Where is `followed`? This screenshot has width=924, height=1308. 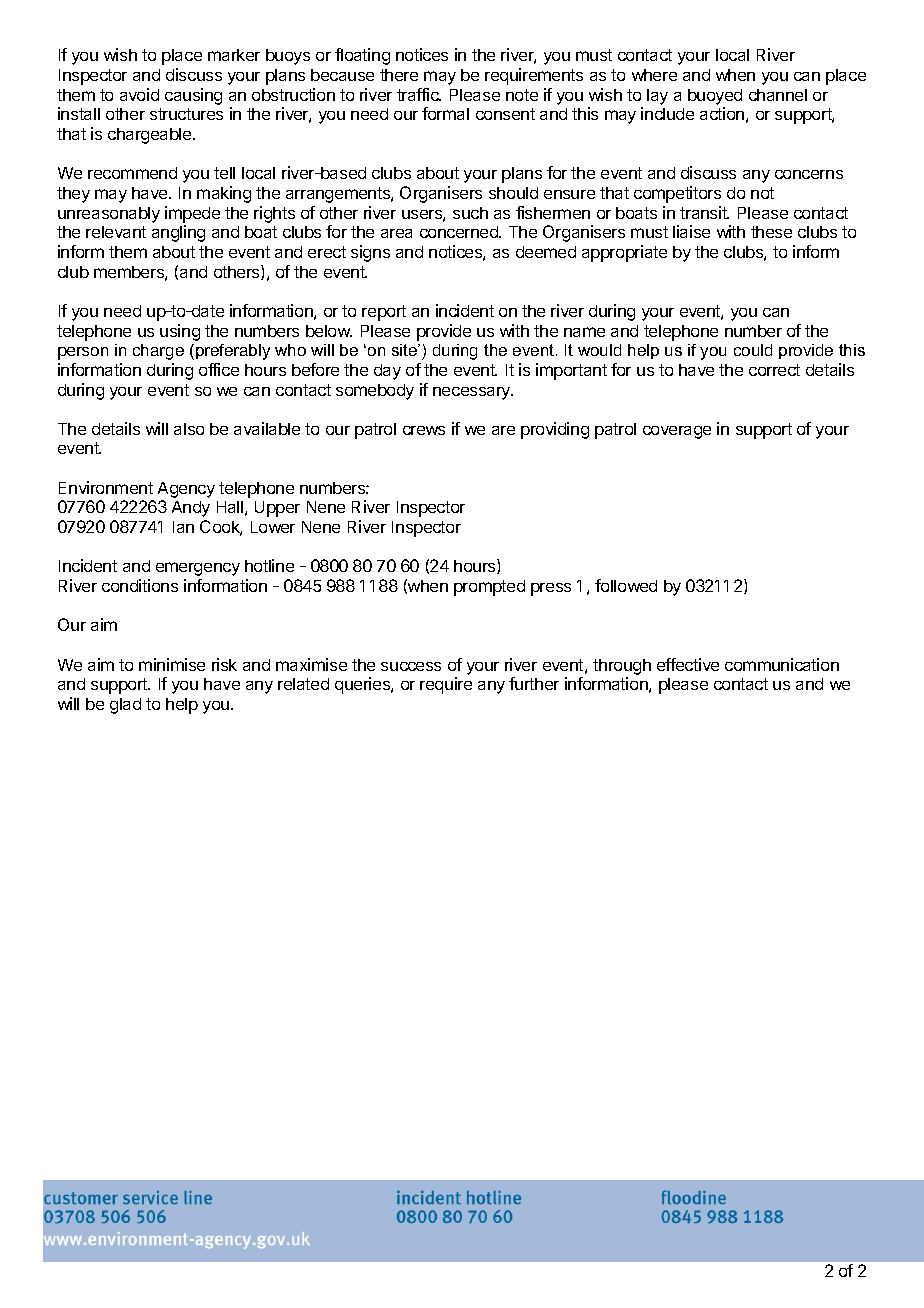 followed is located at coordinates (626, 585).
